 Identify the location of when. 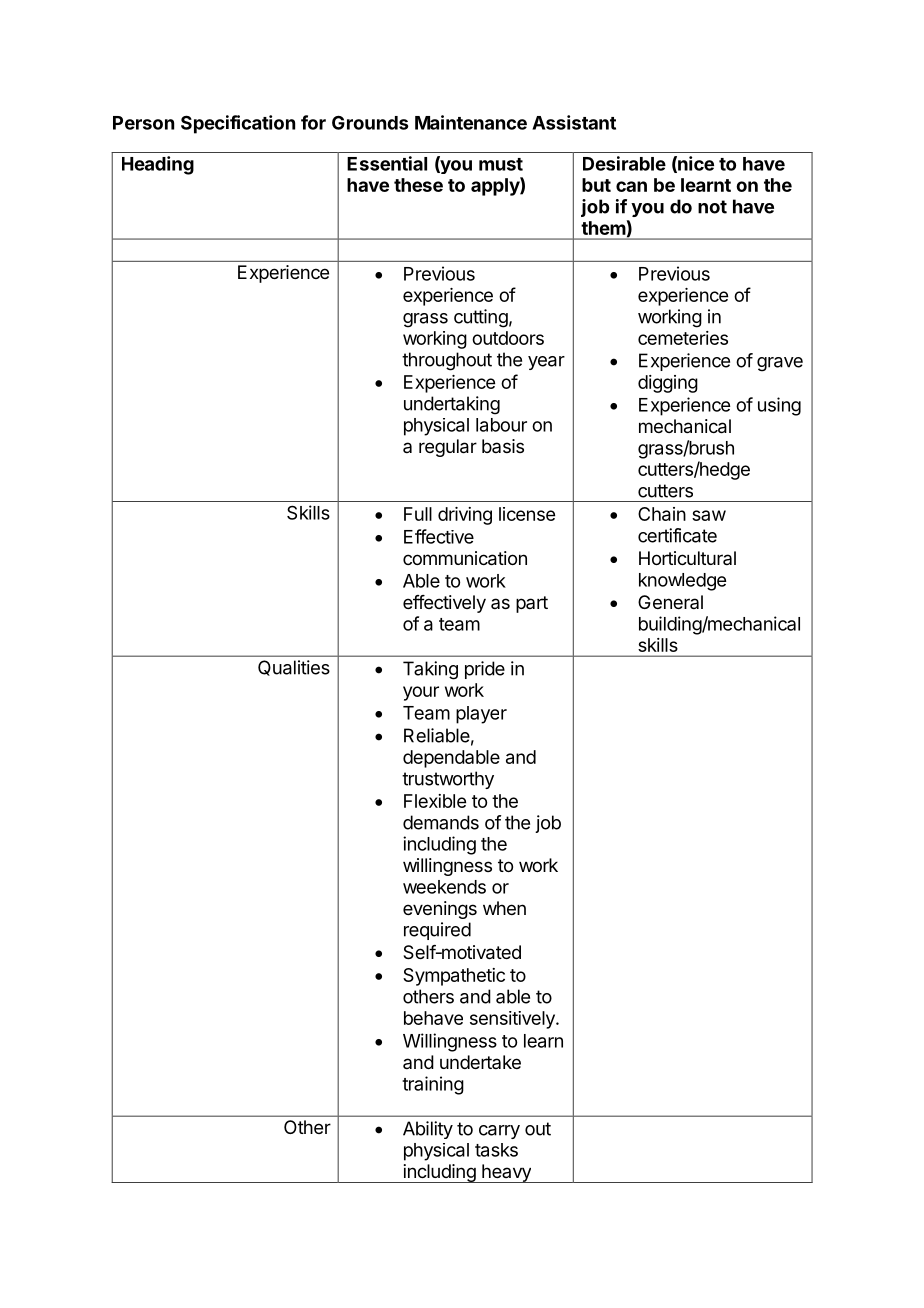
(504, 908).
